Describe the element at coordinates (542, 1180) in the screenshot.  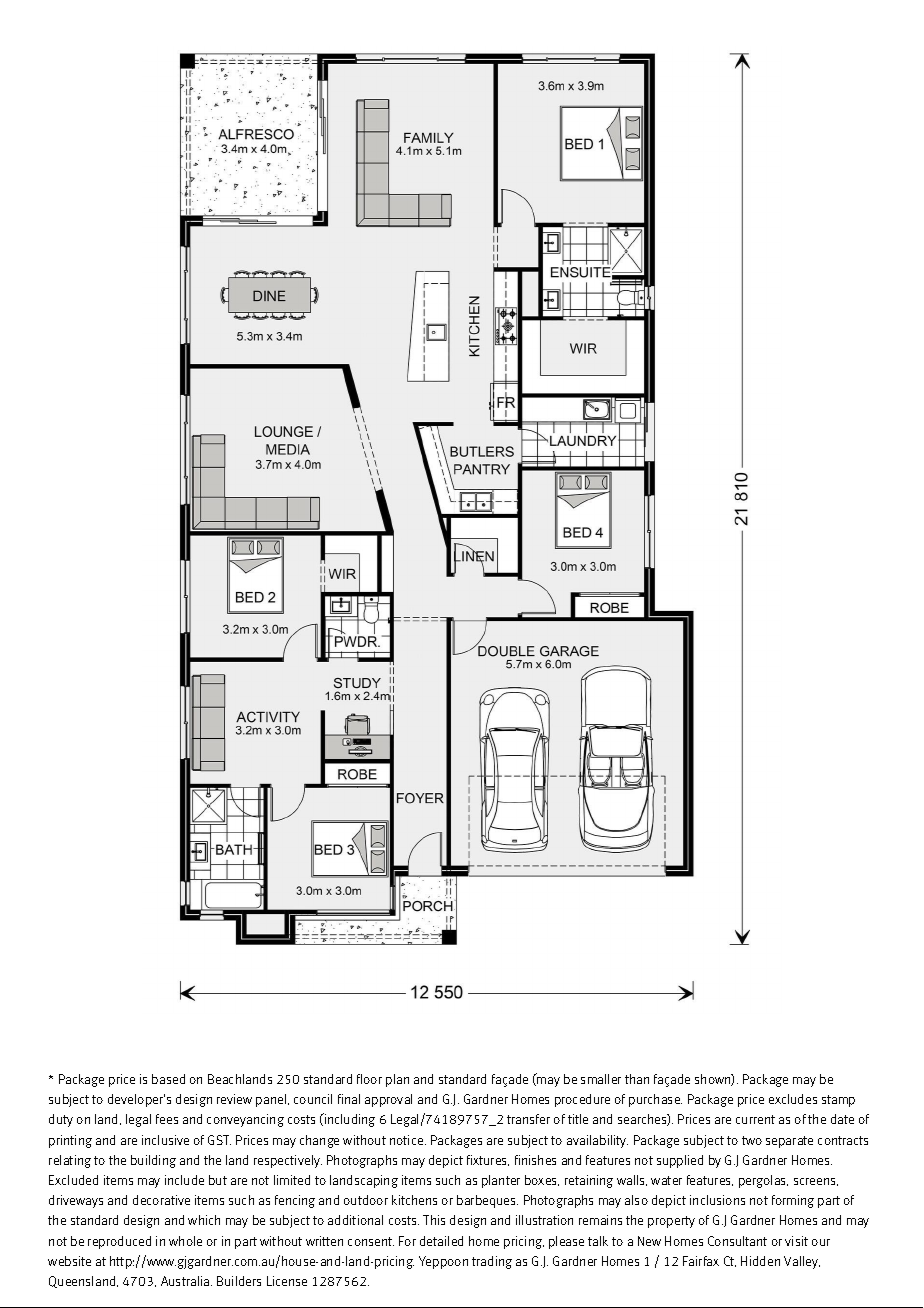
I see `boxes` at that location.
